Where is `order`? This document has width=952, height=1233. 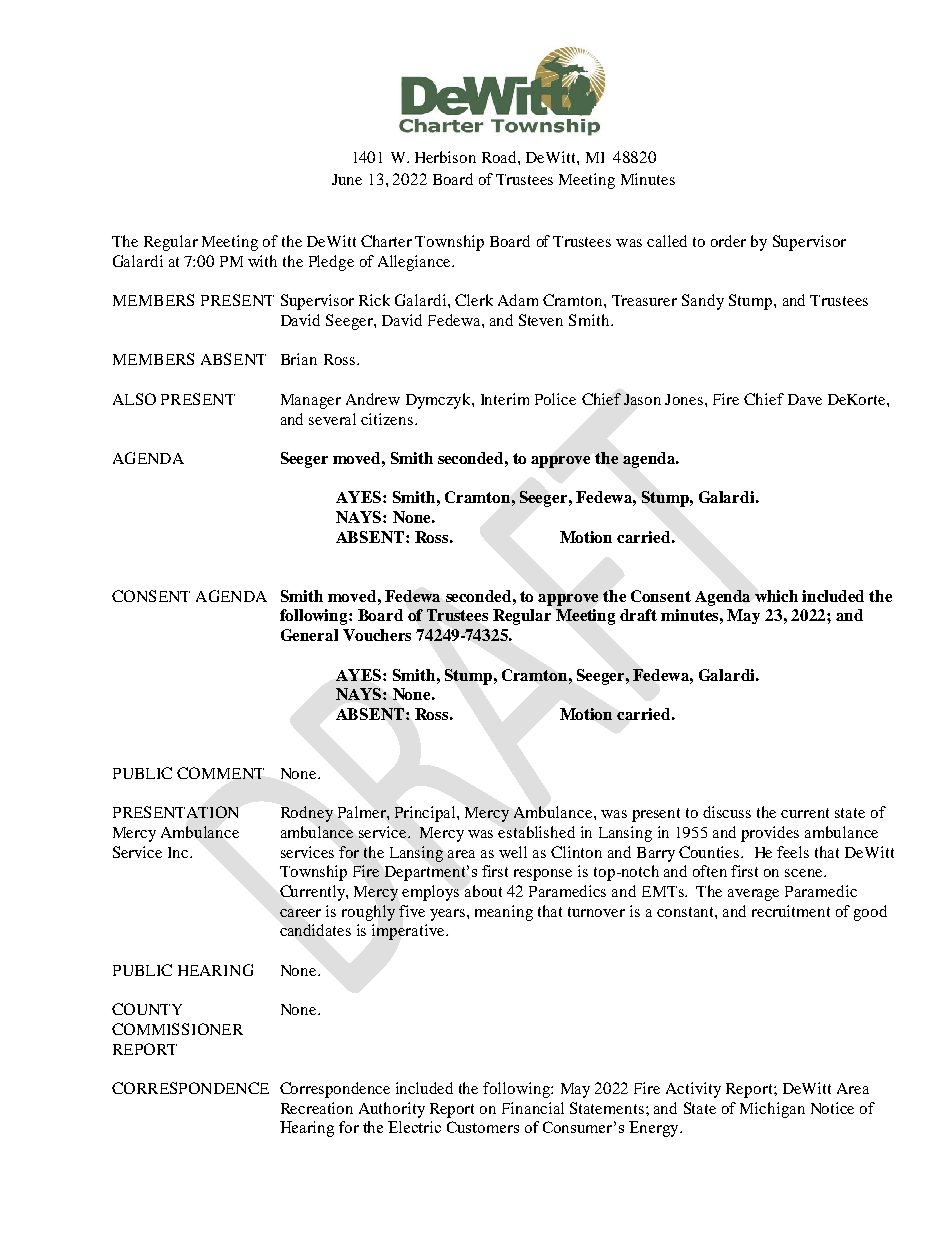
order is located at coordinates (728, 241).
